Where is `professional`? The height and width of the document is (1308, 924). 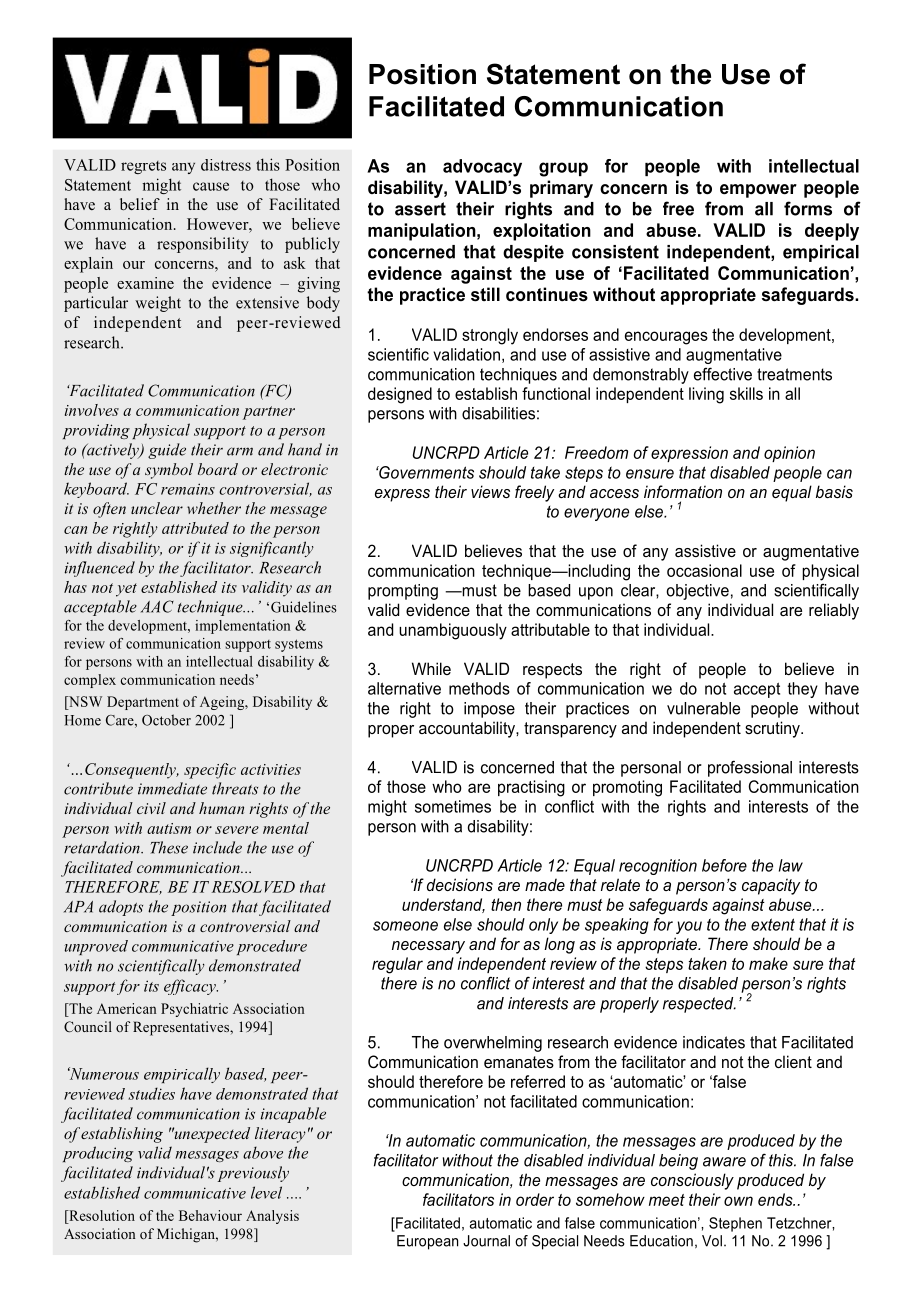 professional is located at coordinates (750, 768).
